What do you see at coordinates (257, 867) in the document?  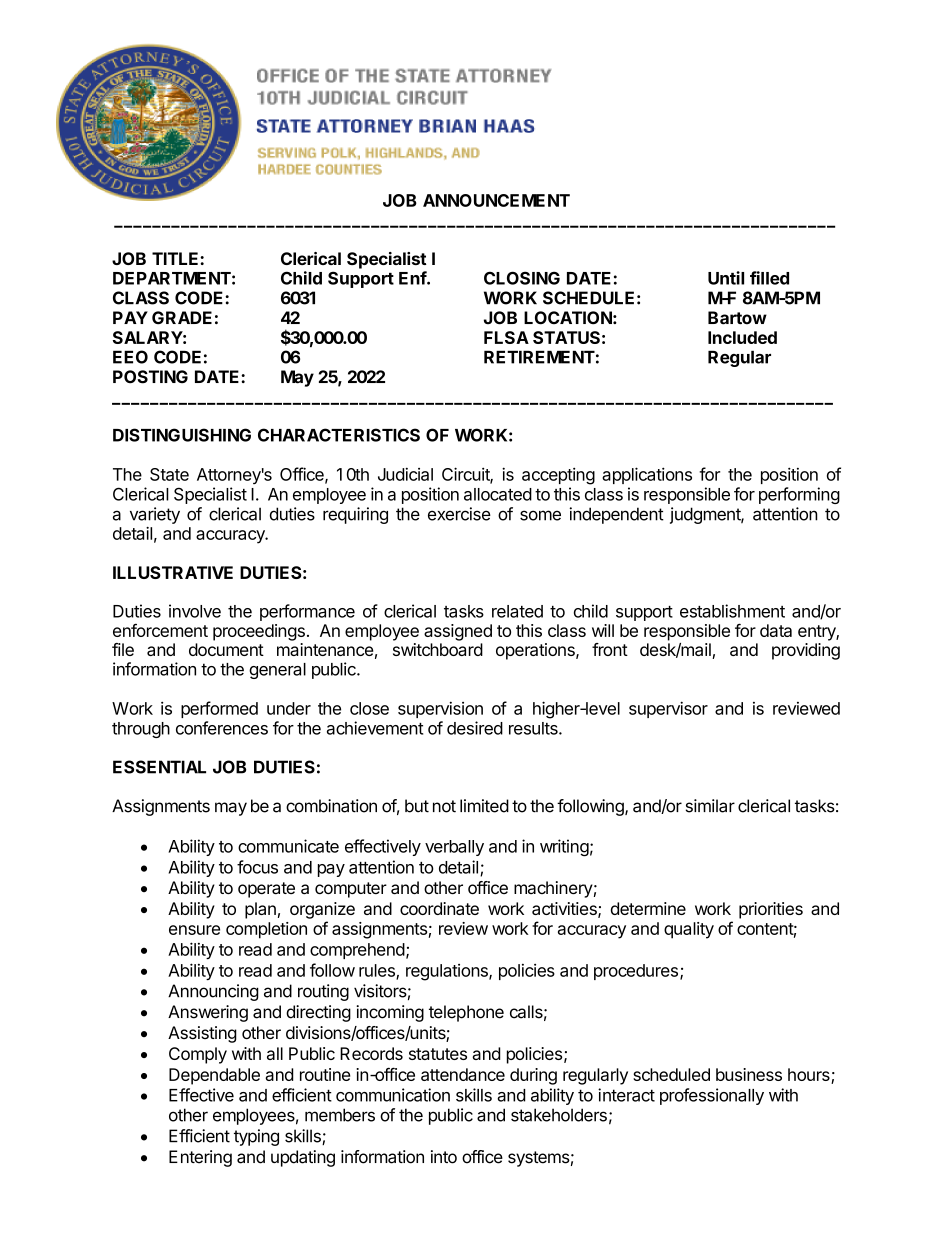 I see `focus` at bounding box center [257, 867].
